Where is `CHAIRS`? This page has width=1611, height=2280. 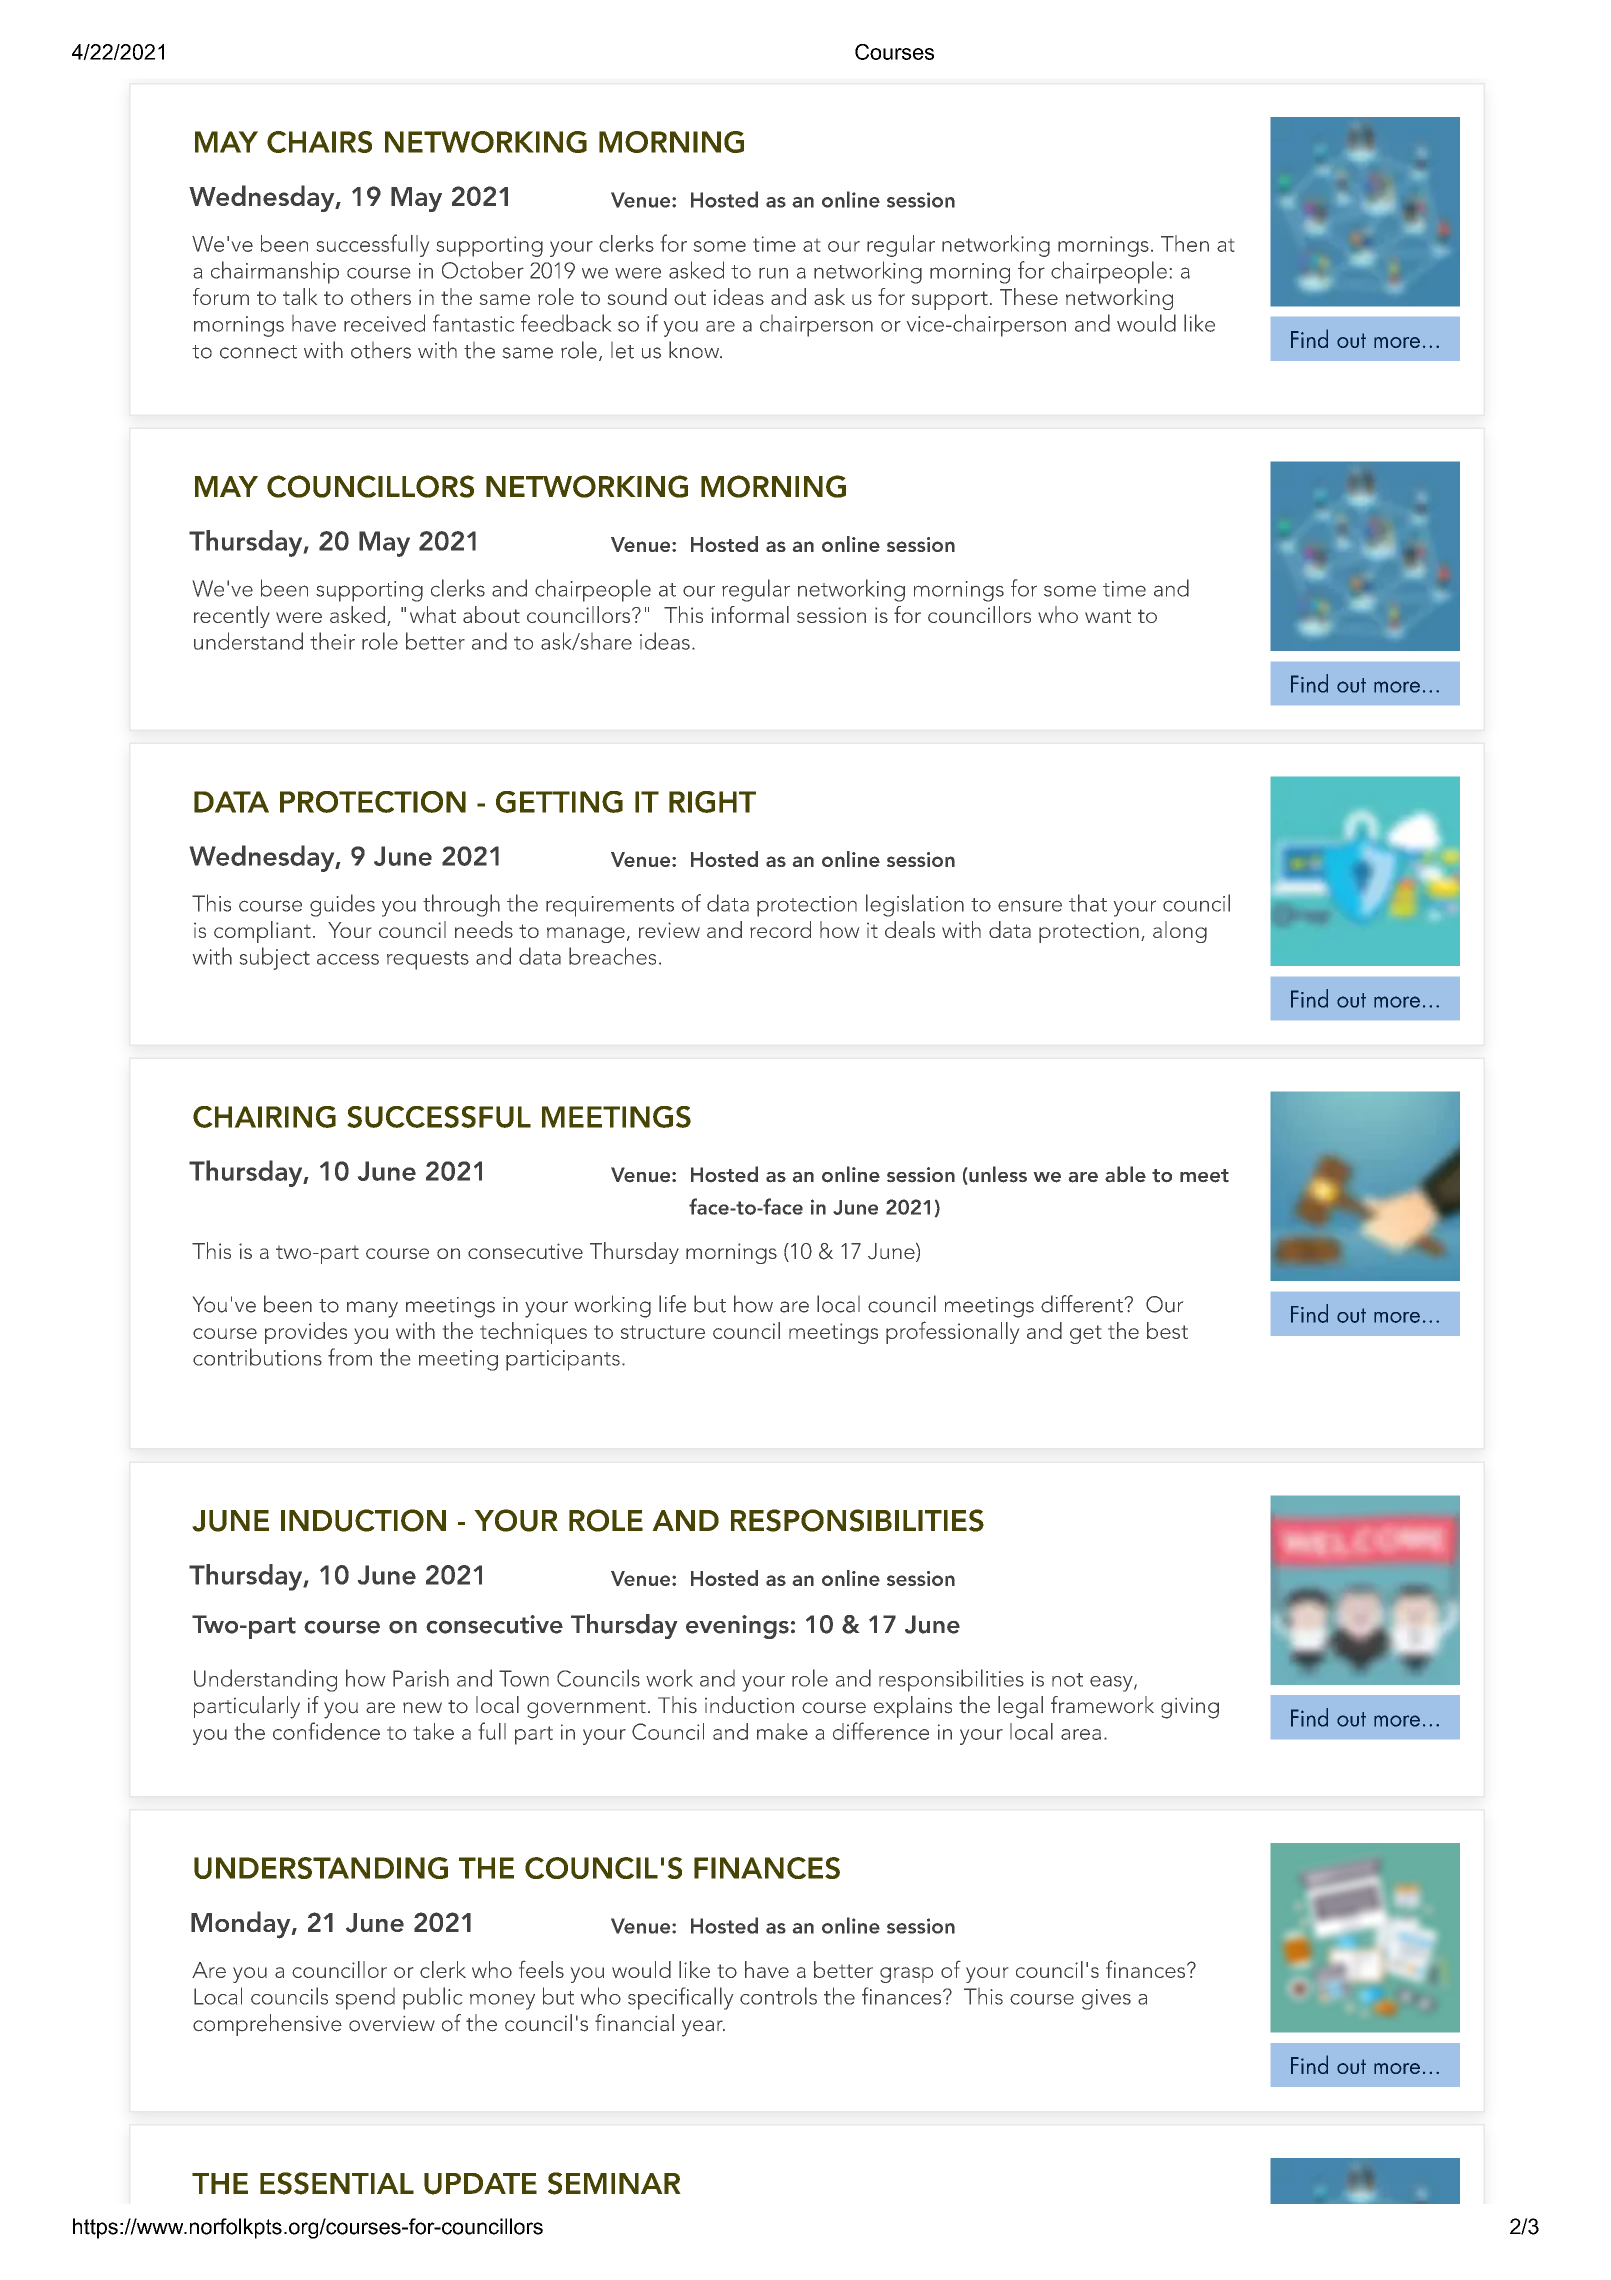
CHAIRS is located at coordinates (319, 142).
